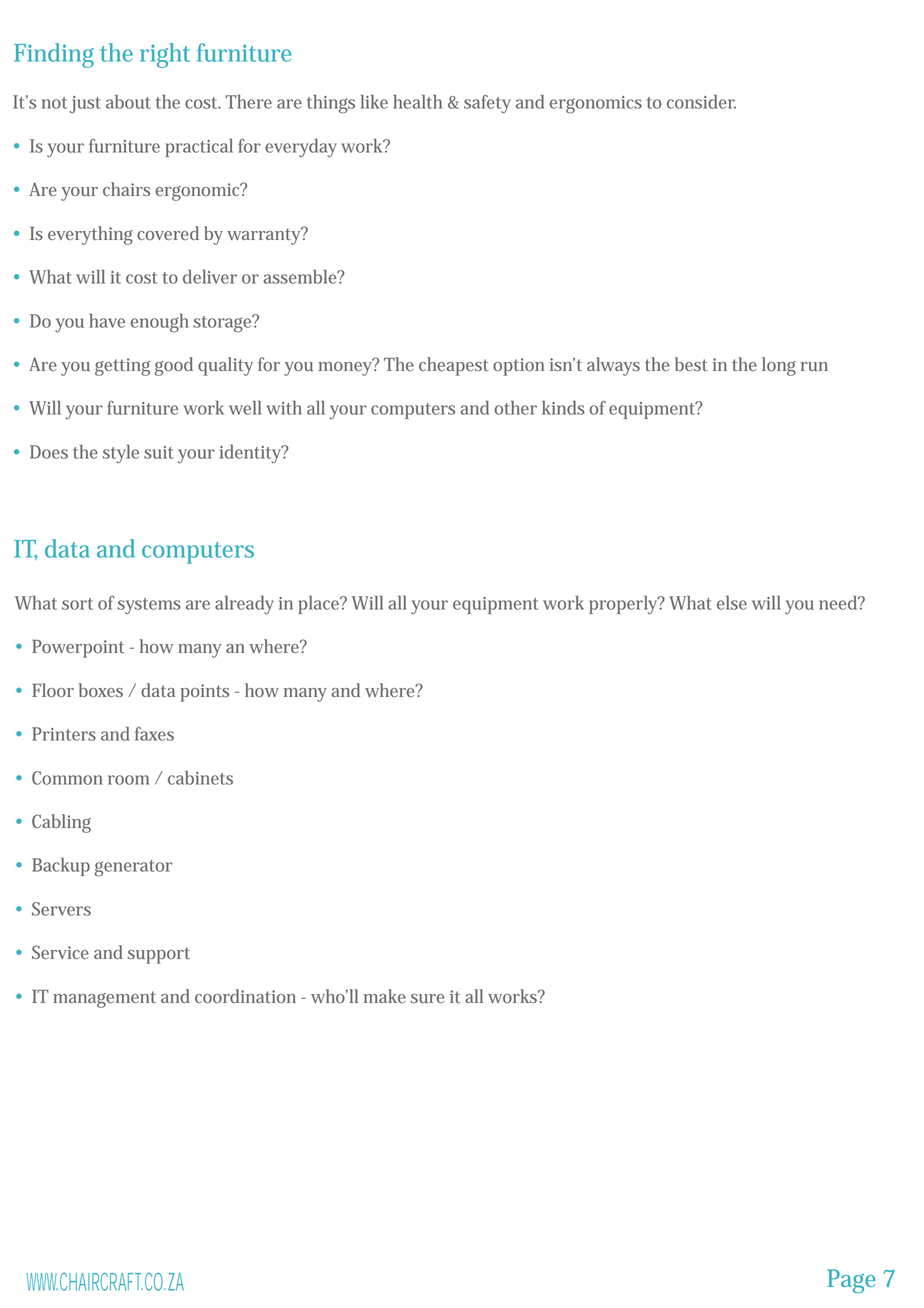 This screenshot has height=1308, width=924. What do you see at coordinates (779, 366) in the screenshot?
I see `long` at bounding box center [779, 366].
